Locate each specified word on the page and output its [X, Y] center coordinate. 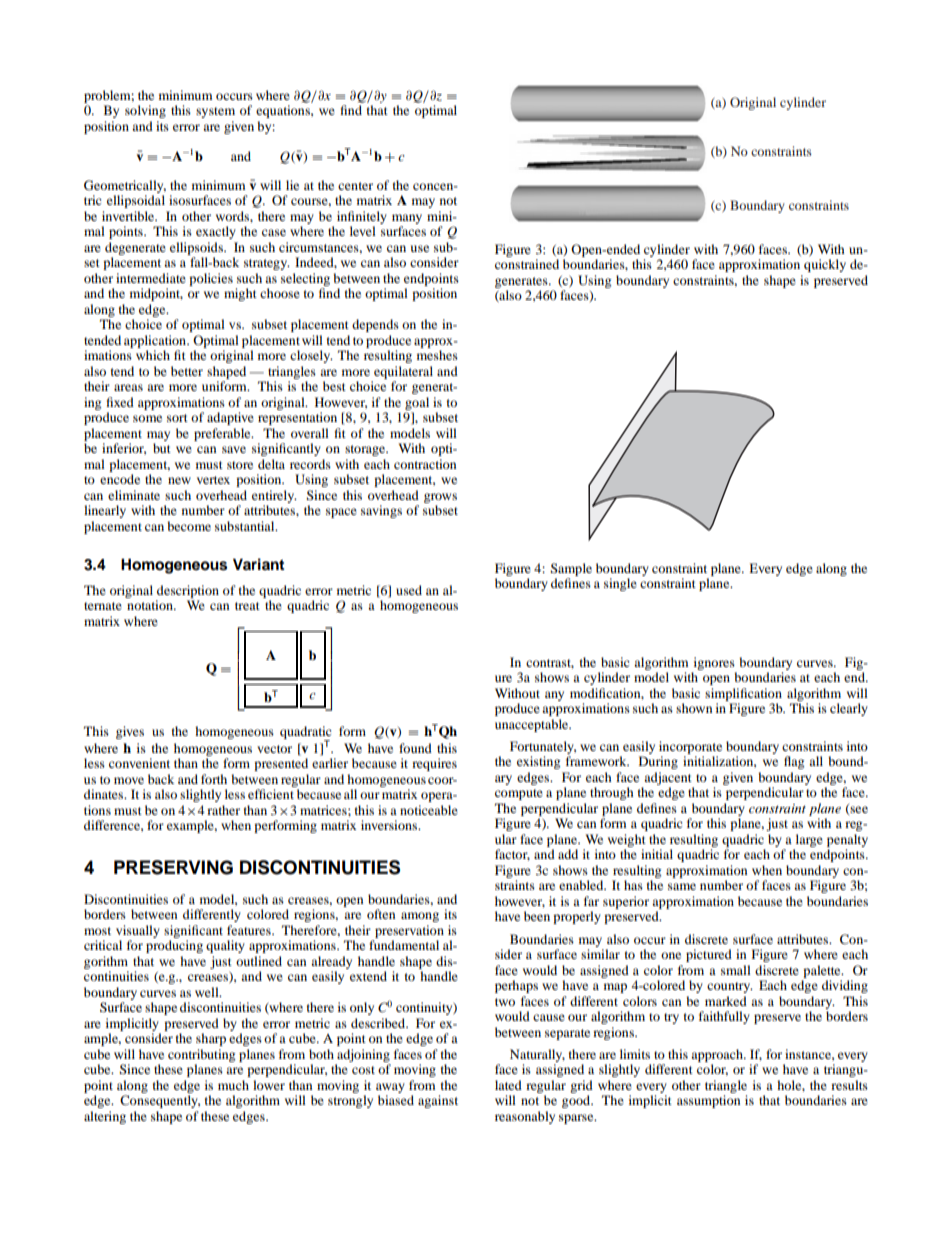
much [233, 1085]
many [407, 219]
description [188, 591]
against [438, 1101]
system [215, 112]
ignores [714, 663]
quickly [825, 265]
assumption [708, 1101]
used [409, 590]
